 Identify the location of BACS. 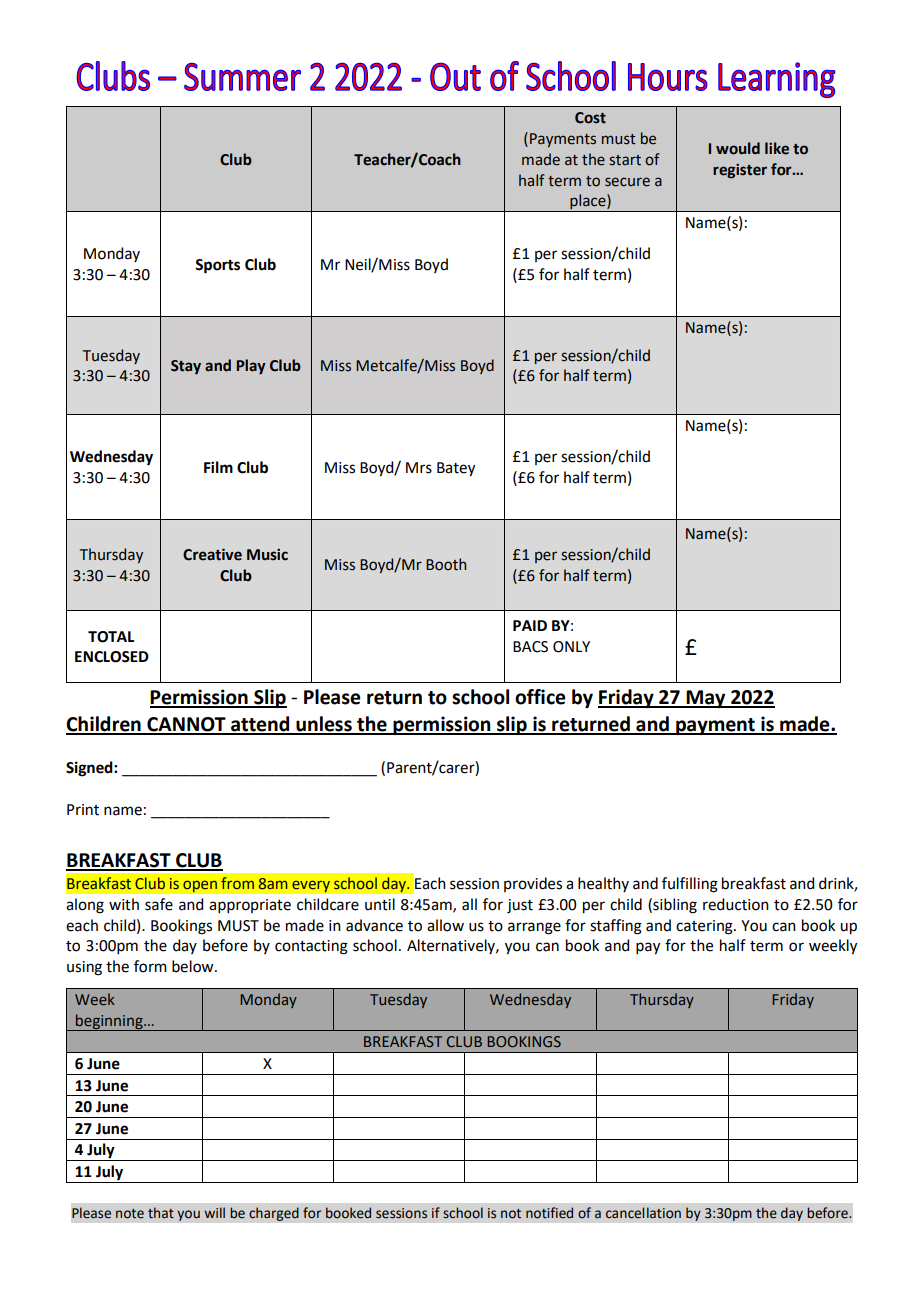
(530, 647).
